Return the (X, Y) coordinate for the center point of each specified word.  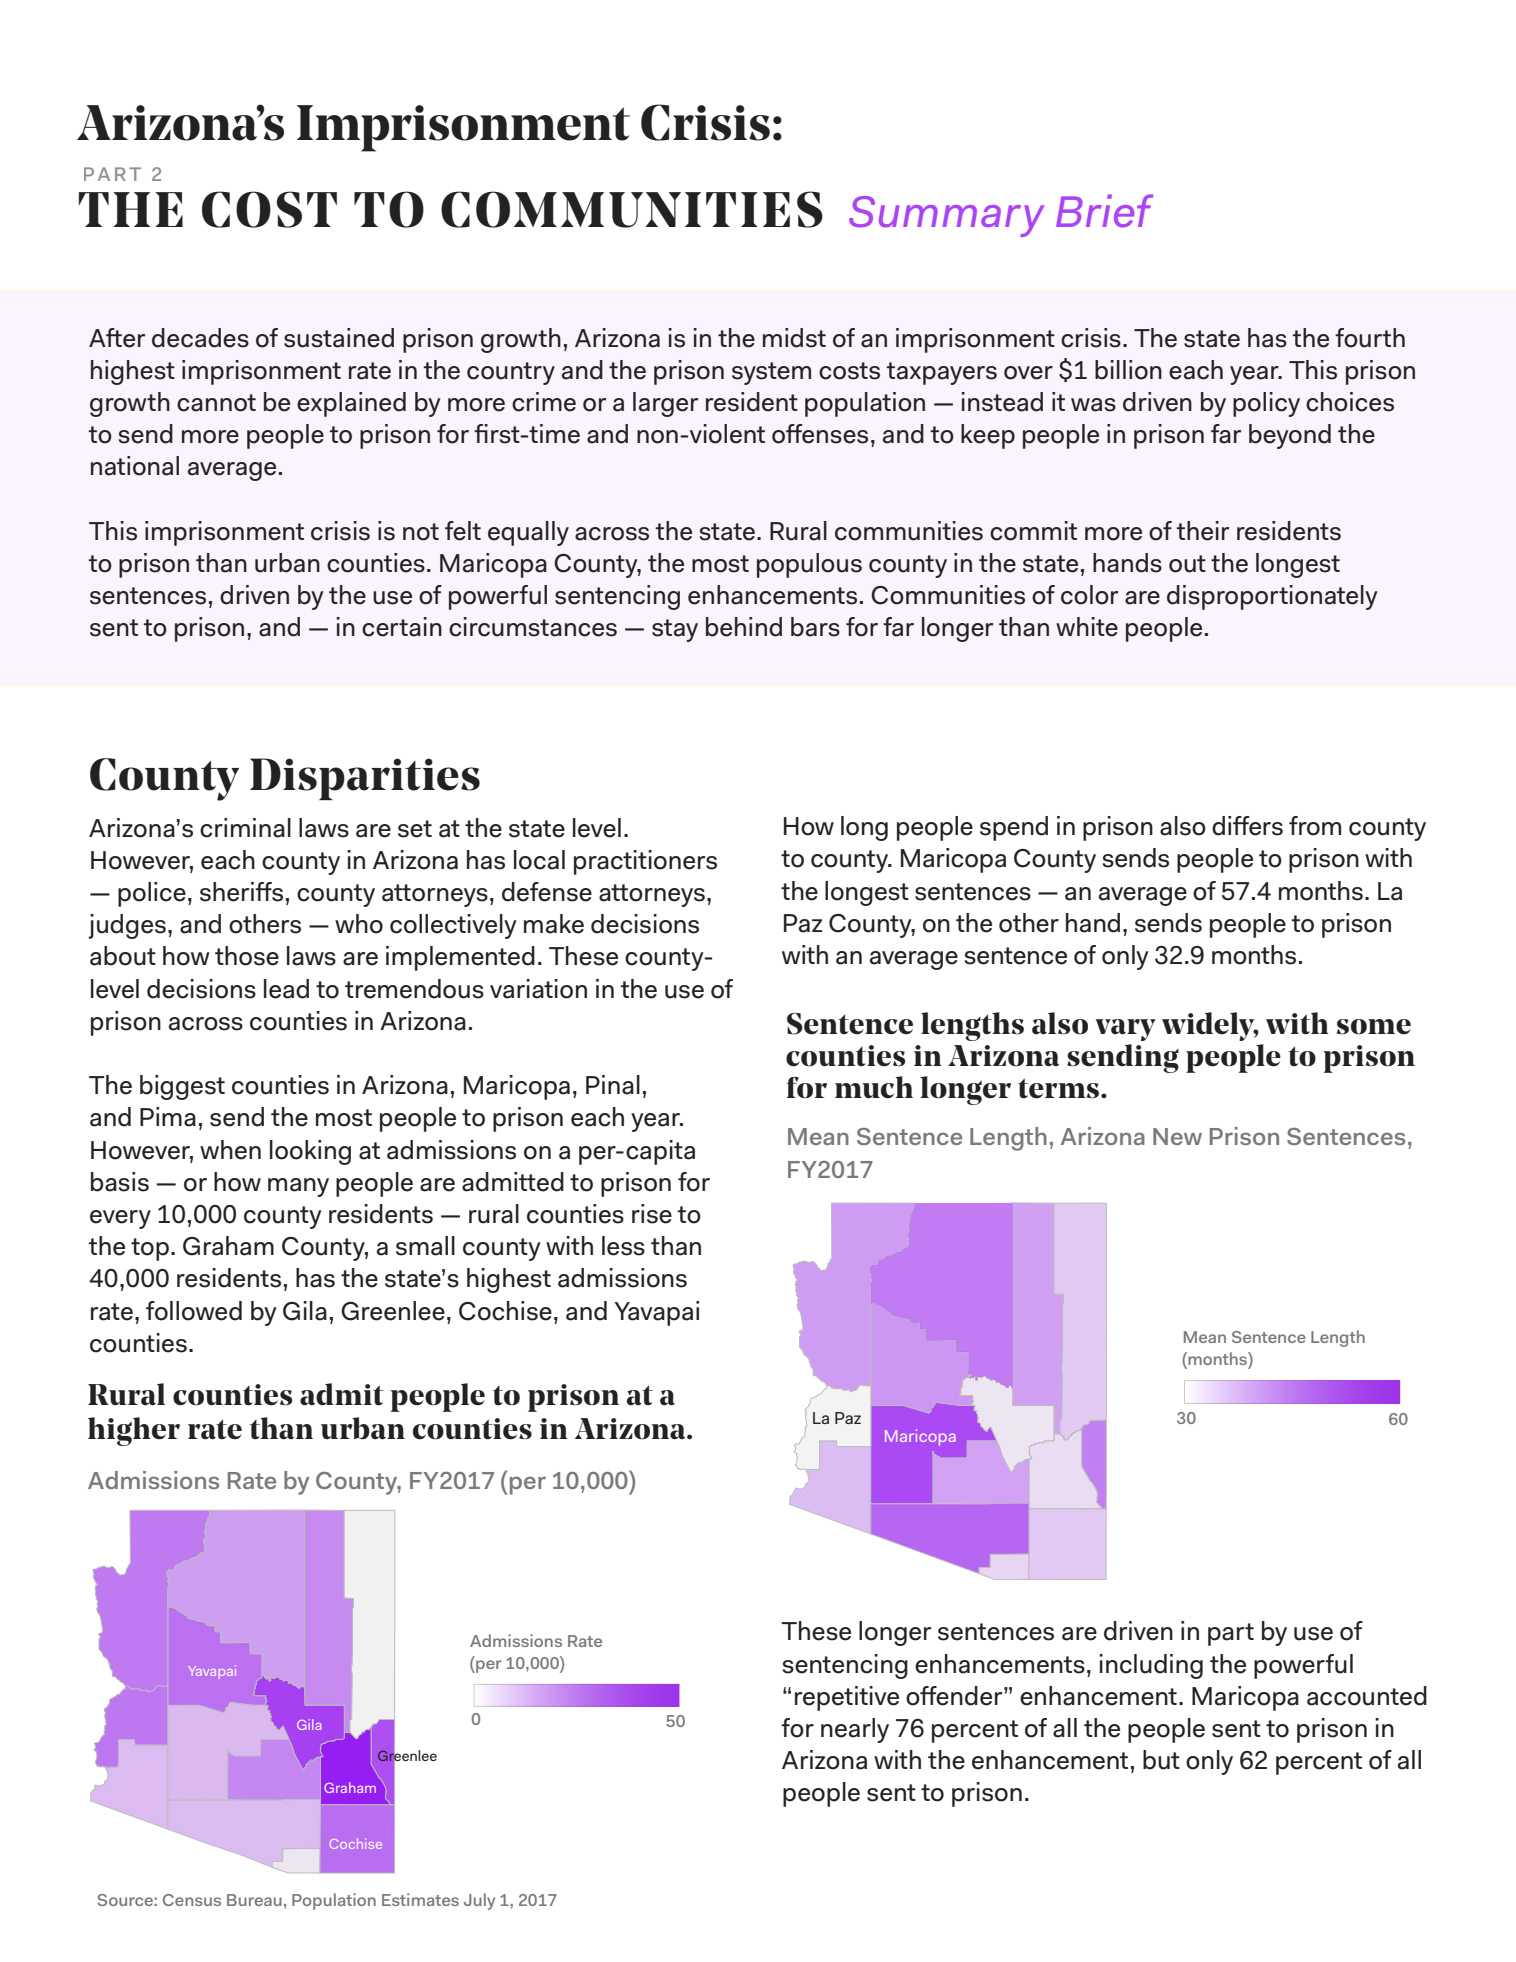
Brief (1104, 211)
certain (402, 627)
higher (134, 1431)
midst (794, 338)
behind (744, 627)
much (874, 1087)
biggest (182, 1087)
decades (200, 338)
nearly (855, 1730)
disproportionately (1272, 597)
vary (1126, 1030)
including (1151, 1666)
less (623, 1246)
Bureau (254, 1900)
